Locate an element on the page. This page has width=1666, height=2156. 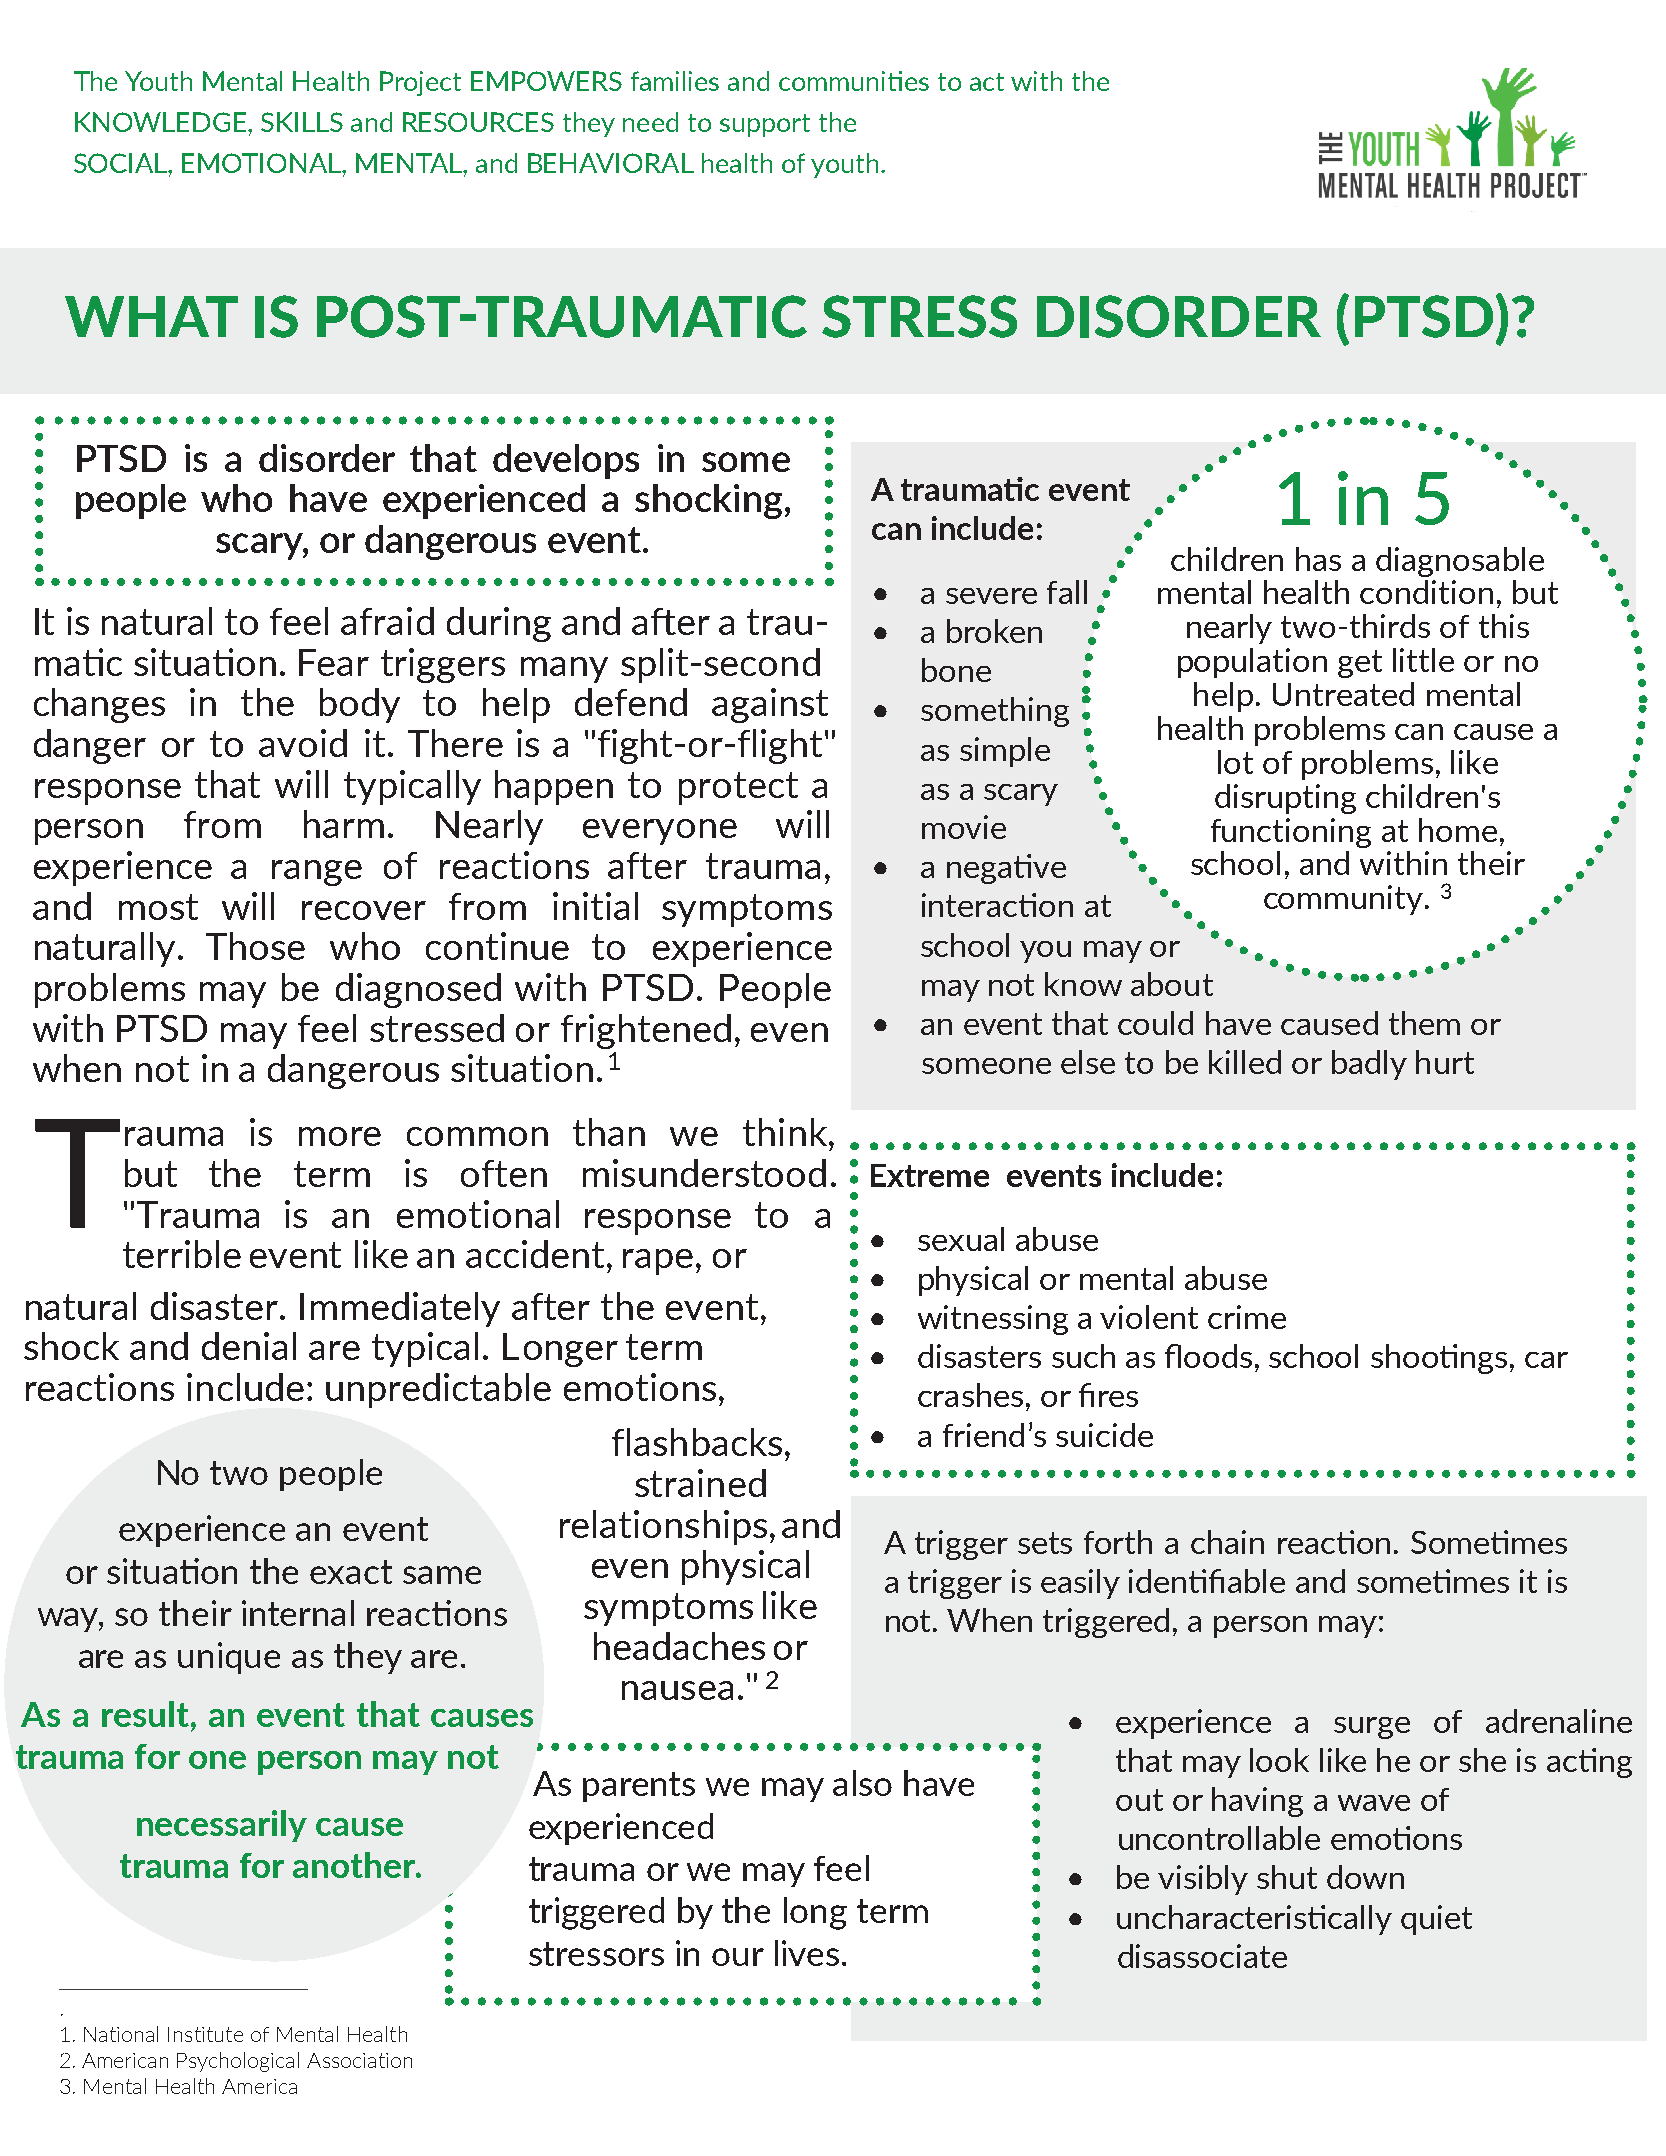
communities is located at coordinates (854, 81).
